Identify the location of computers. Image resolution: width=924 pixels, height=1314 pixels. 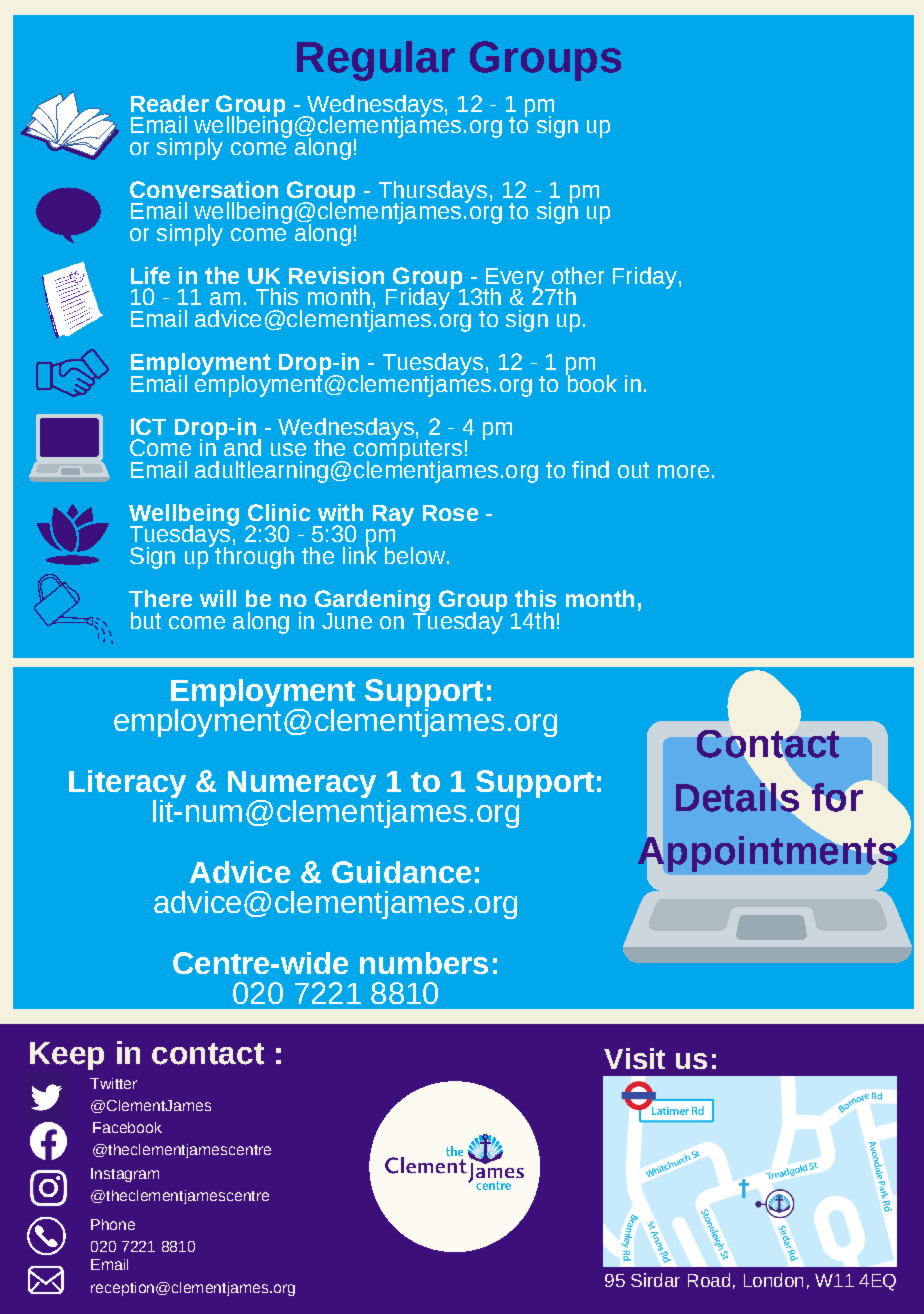
(408, 451).
